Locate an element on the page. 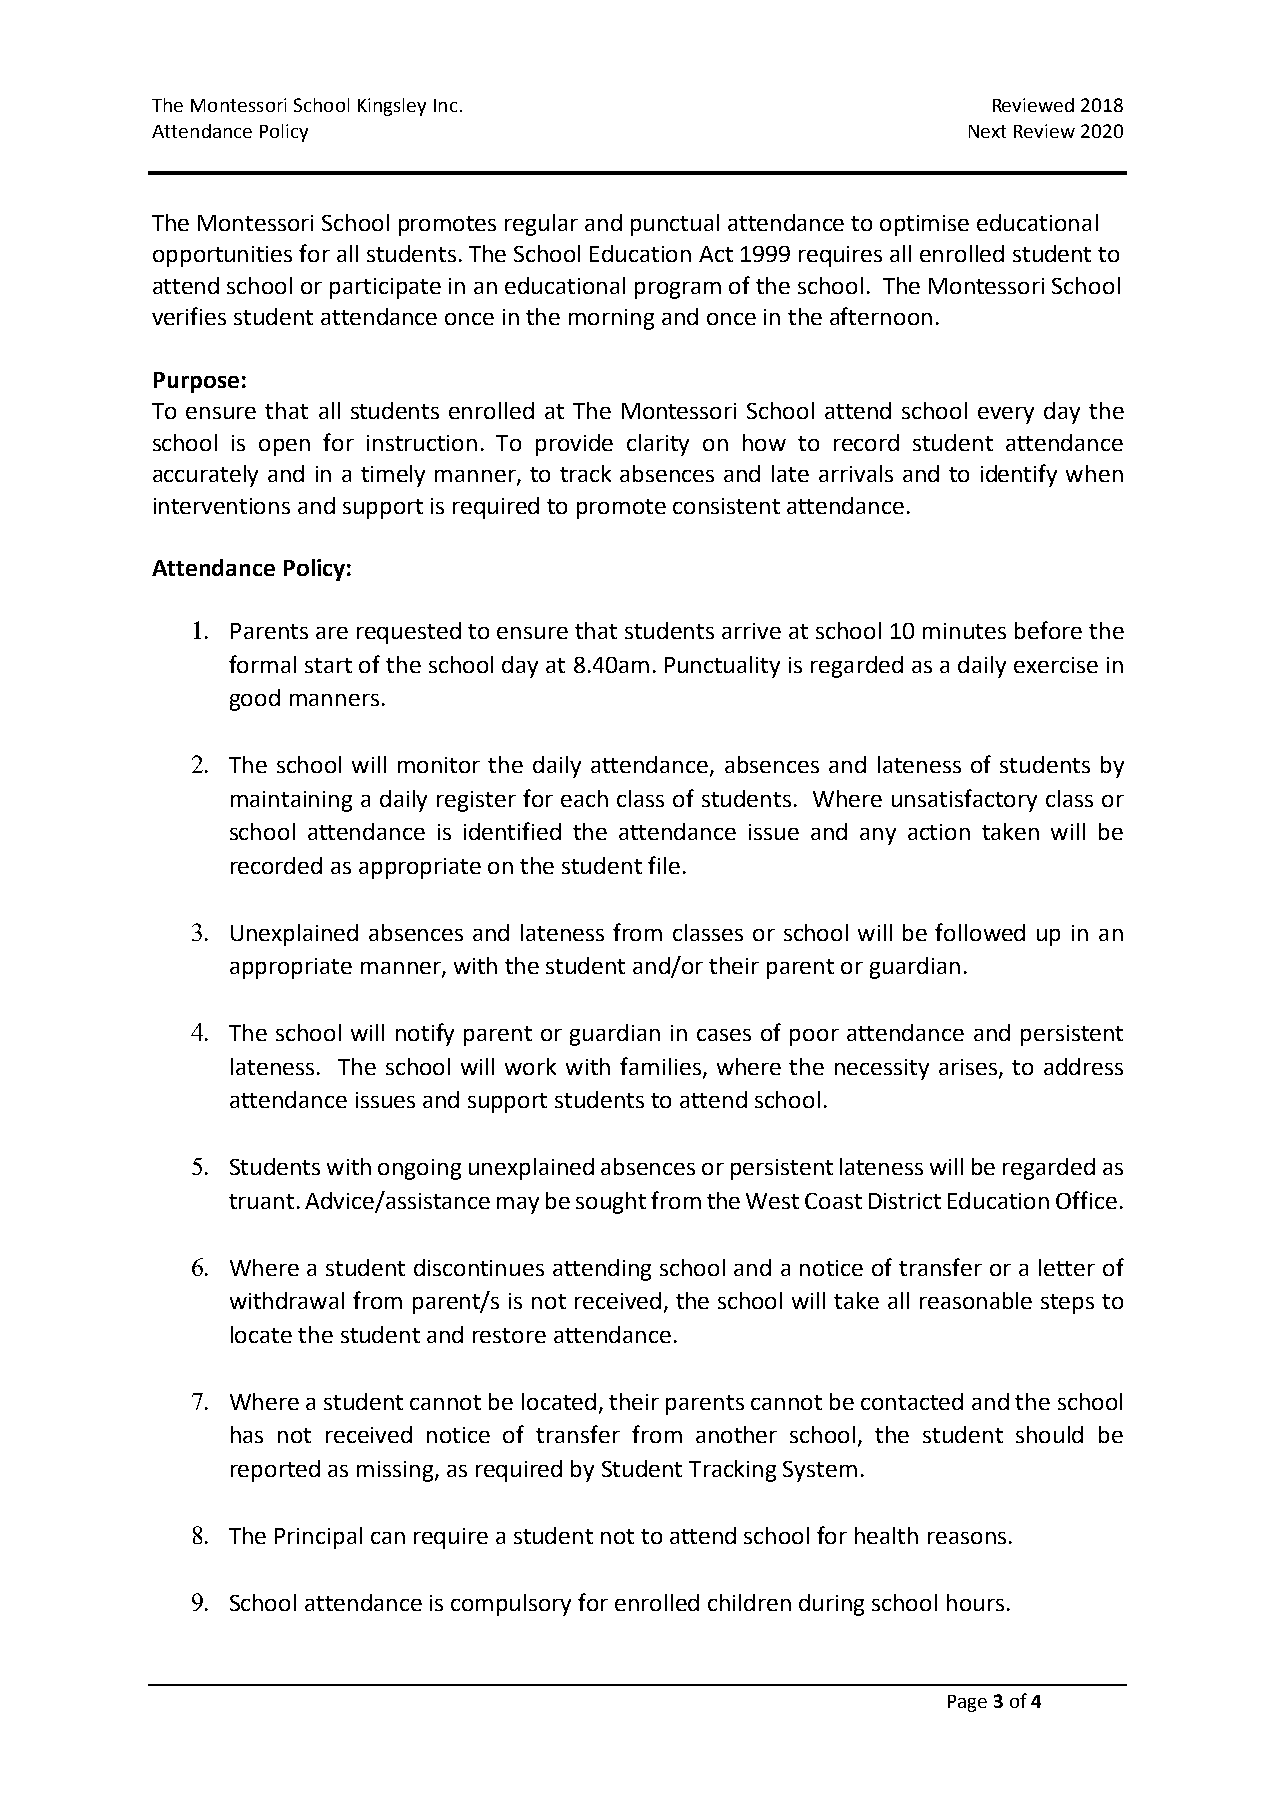  regular is located at coordinates (541, 225).
